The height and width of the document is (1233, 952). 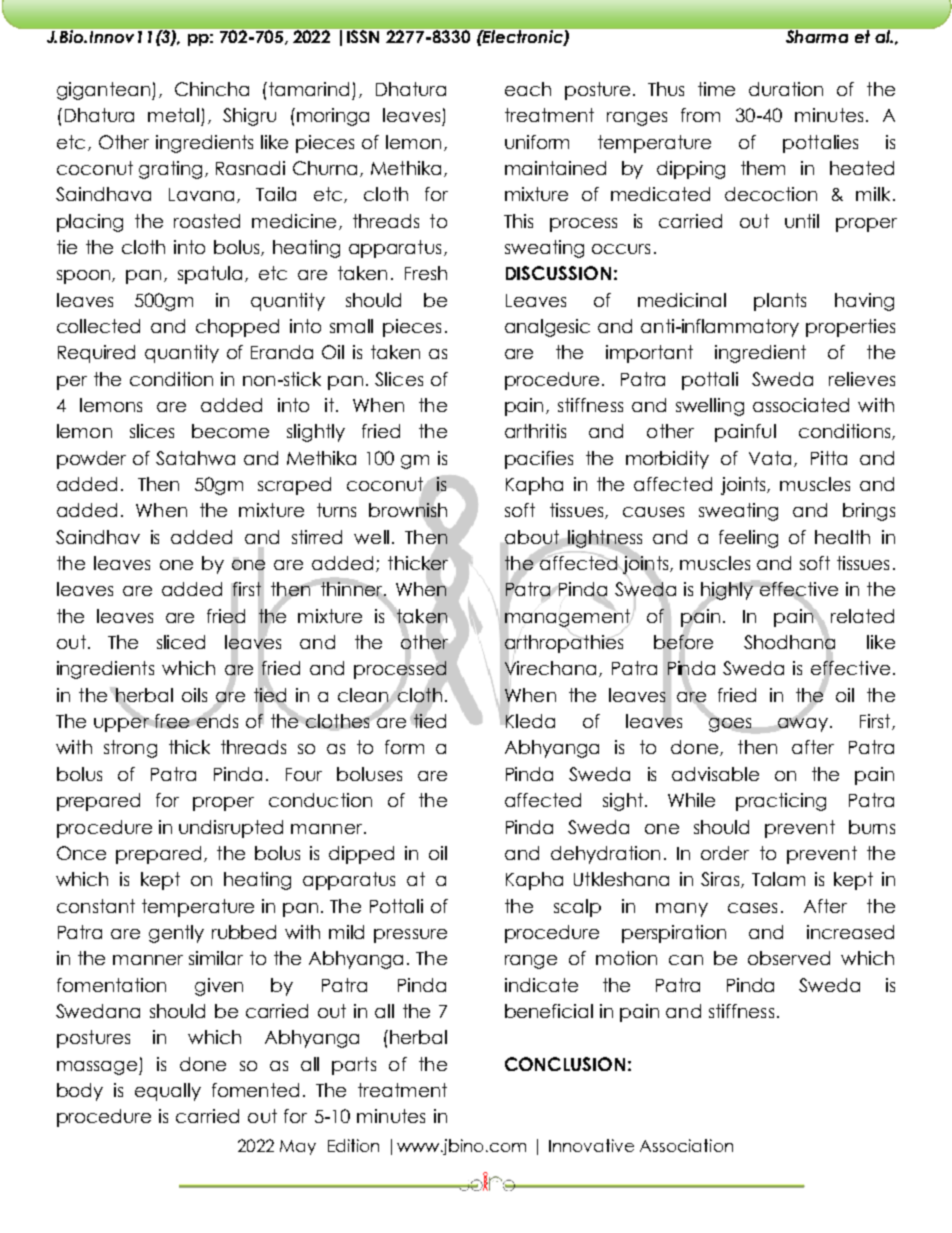 What do you see at coordinates (781, 802) in the document?
I see `practicing` at bounding box center [781, 802].
